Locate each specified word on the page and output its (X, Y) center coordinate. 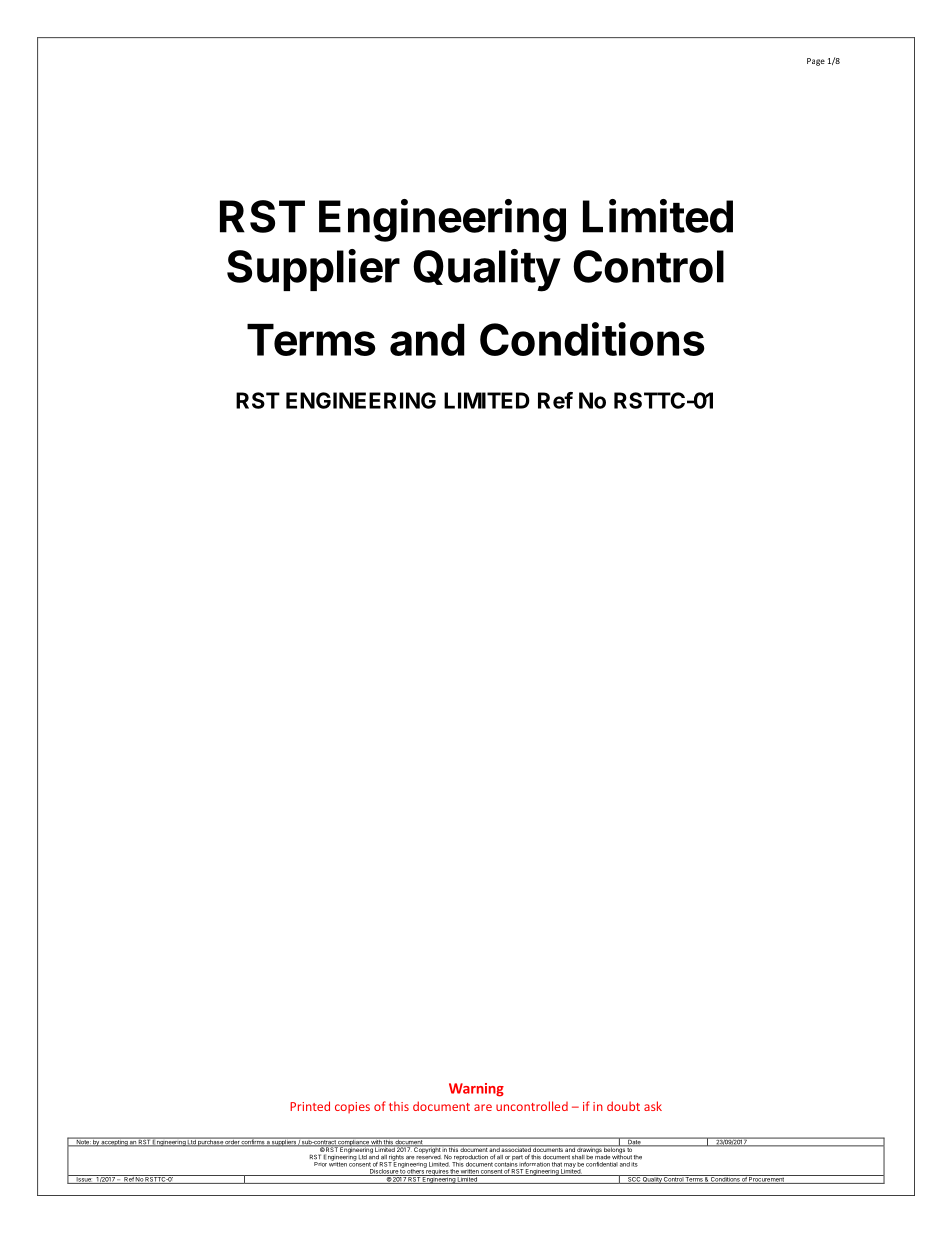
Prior (320, 1164)
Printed (310, 1106)
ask (653, 1106)
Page (816, 62)
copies (352, 1108)
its (634, 1164)
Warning (476, 1090)
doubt (623, 1106)
